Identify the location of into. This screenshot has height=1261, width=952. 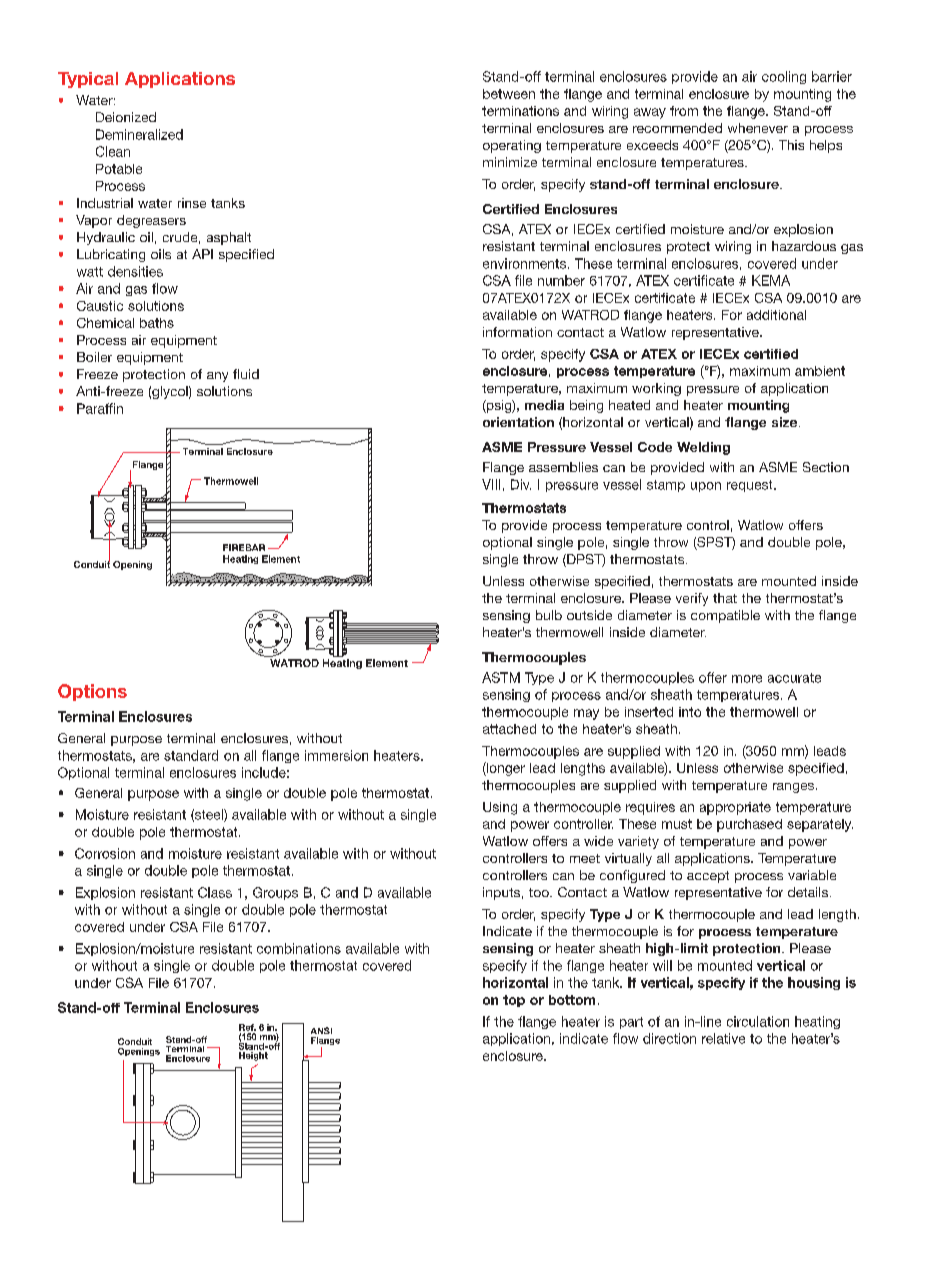
(690, 712).
